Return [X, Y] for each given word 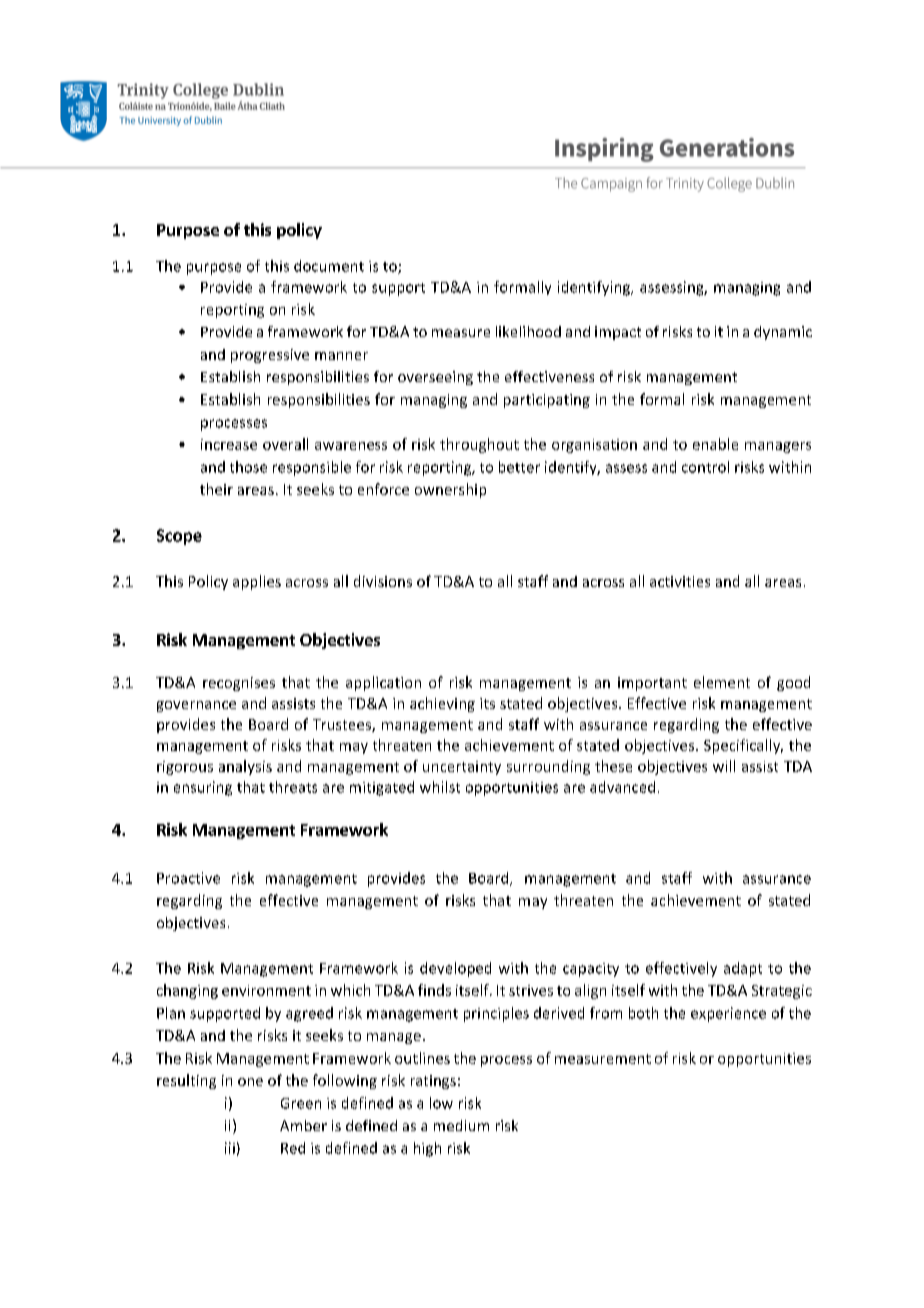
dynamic [783, 333]
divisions [383, 581]
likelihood [528, 331]
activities [680, 581]
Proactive [188, 878]
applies [257, 582]
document [329, 266]
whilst [440, 787]
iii [230, 1148]
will [724, 766]
